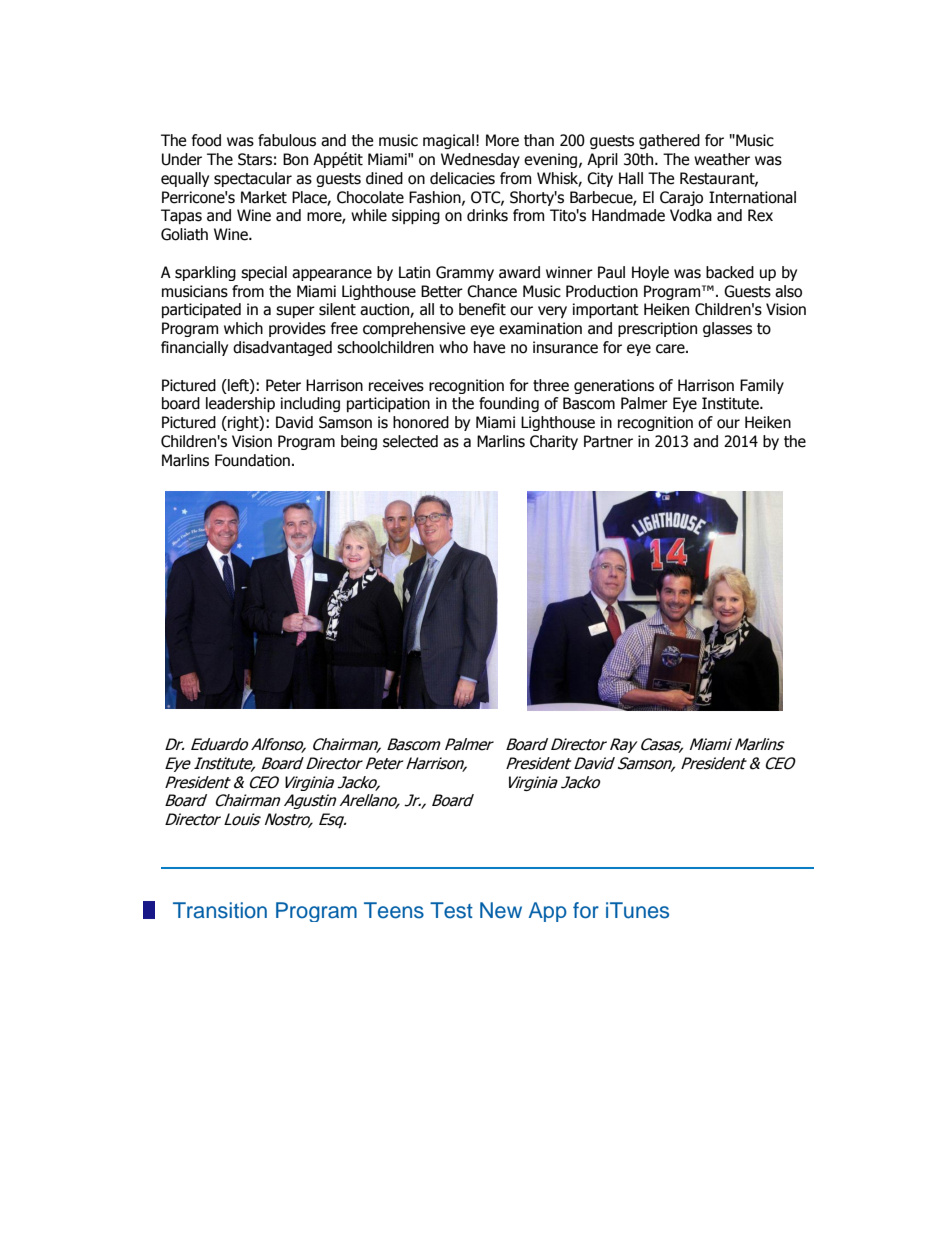 The height and width of the document is (1233, 952). What do you see at coordinates (252, 460) in the document?
I see `Foundation` at bounding box center [252, 460].
